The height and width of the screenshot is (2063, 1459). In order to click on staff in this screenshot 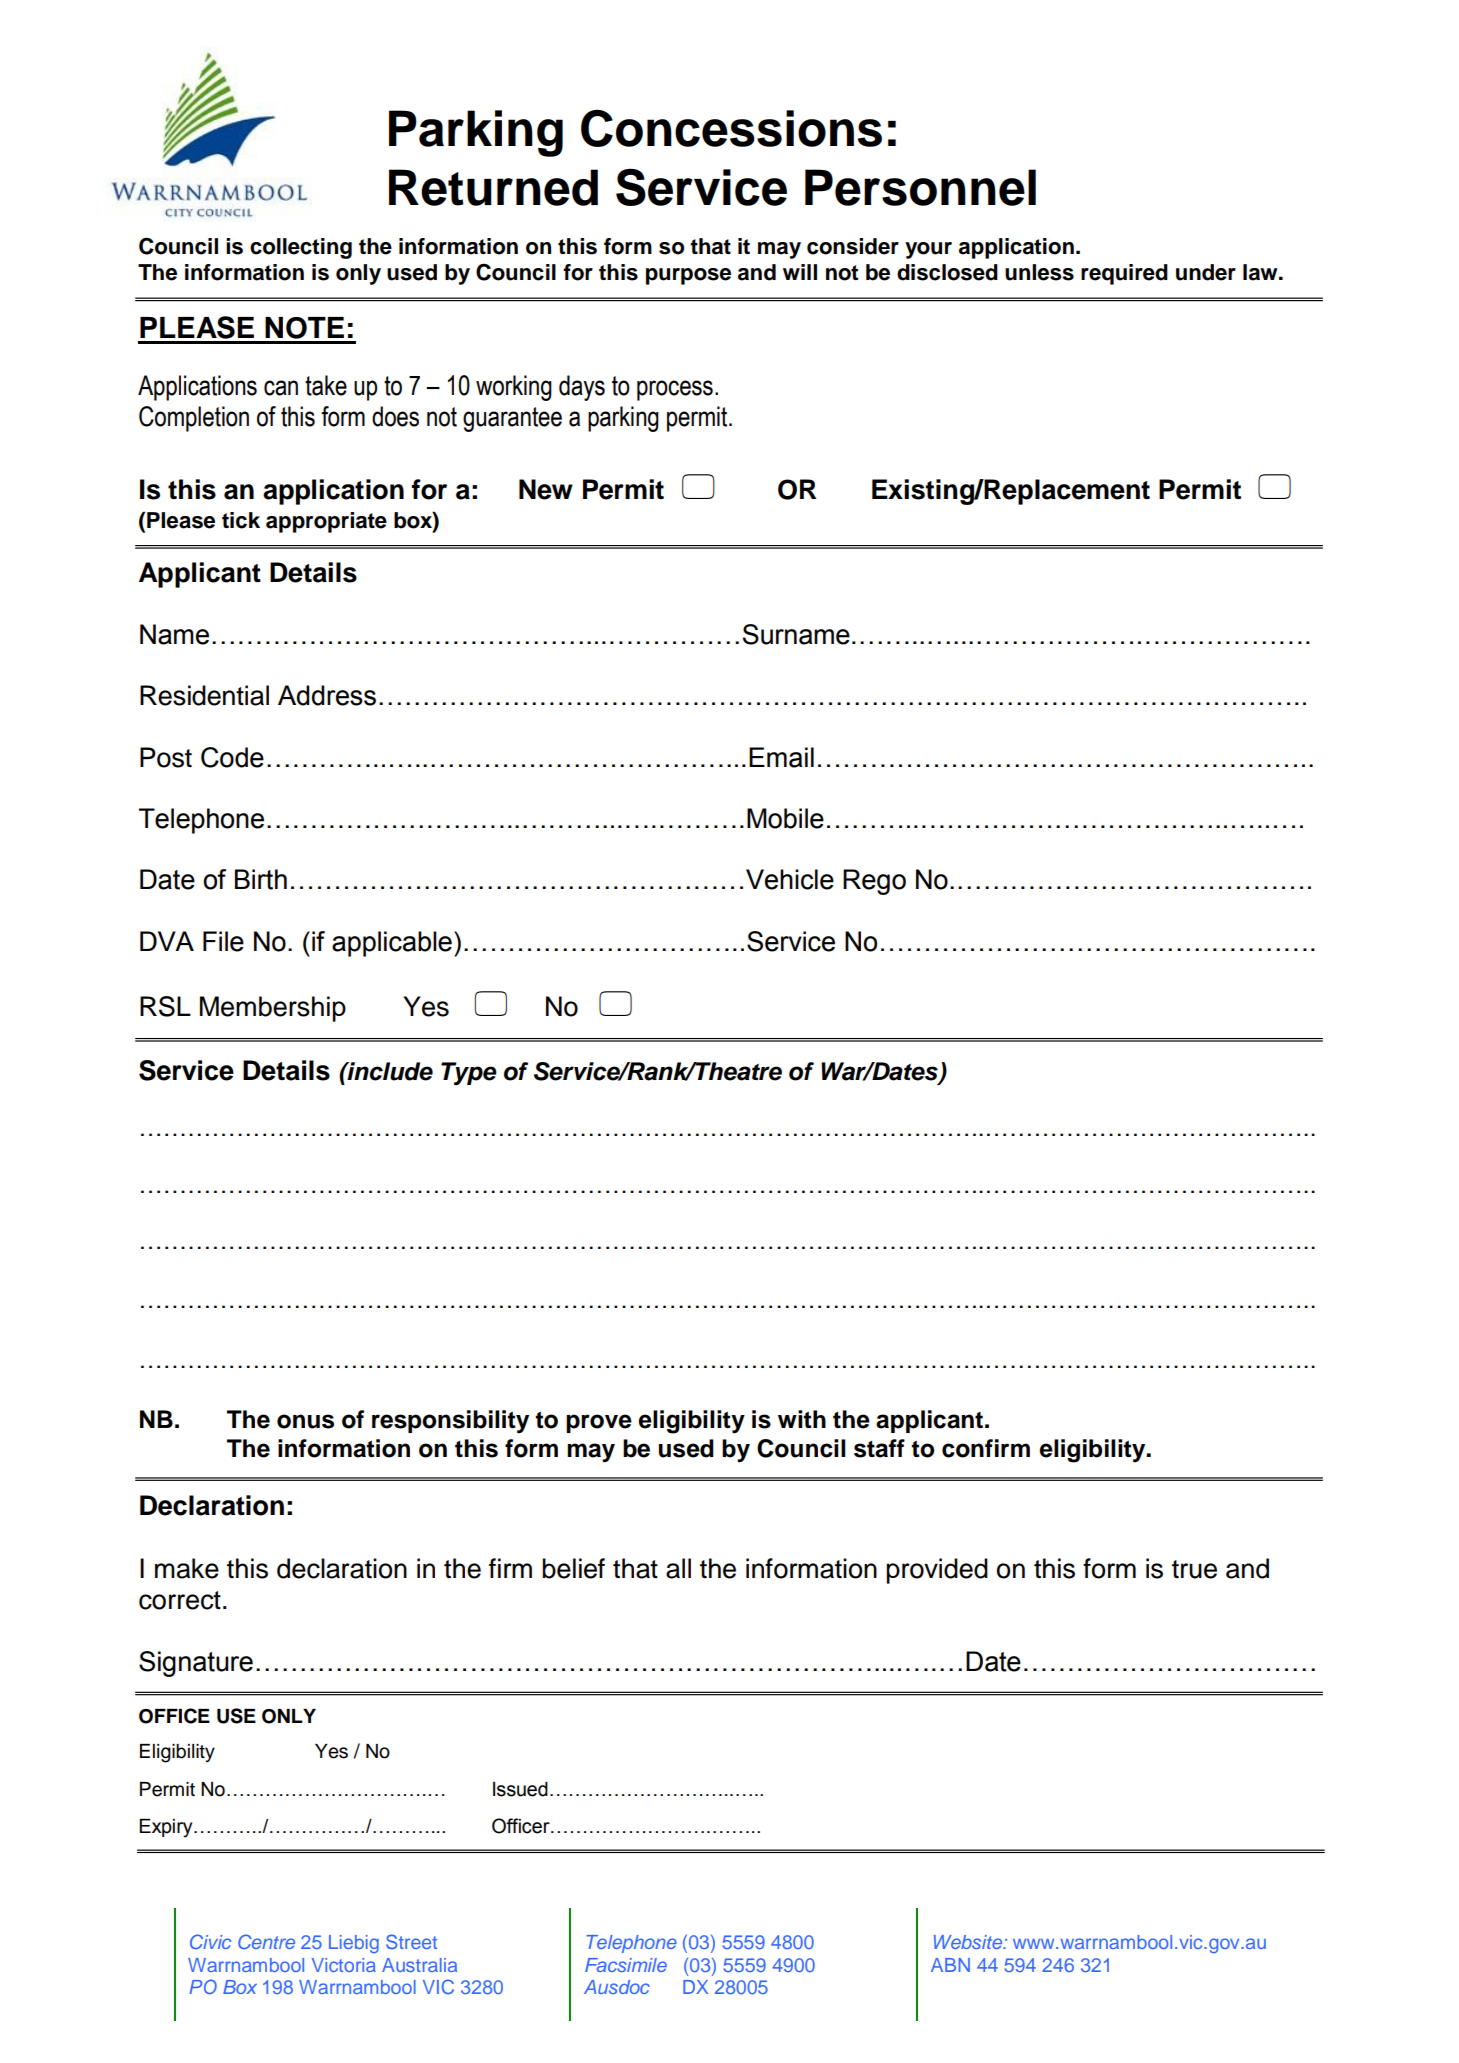, I will do `click(879, 1448)`.
